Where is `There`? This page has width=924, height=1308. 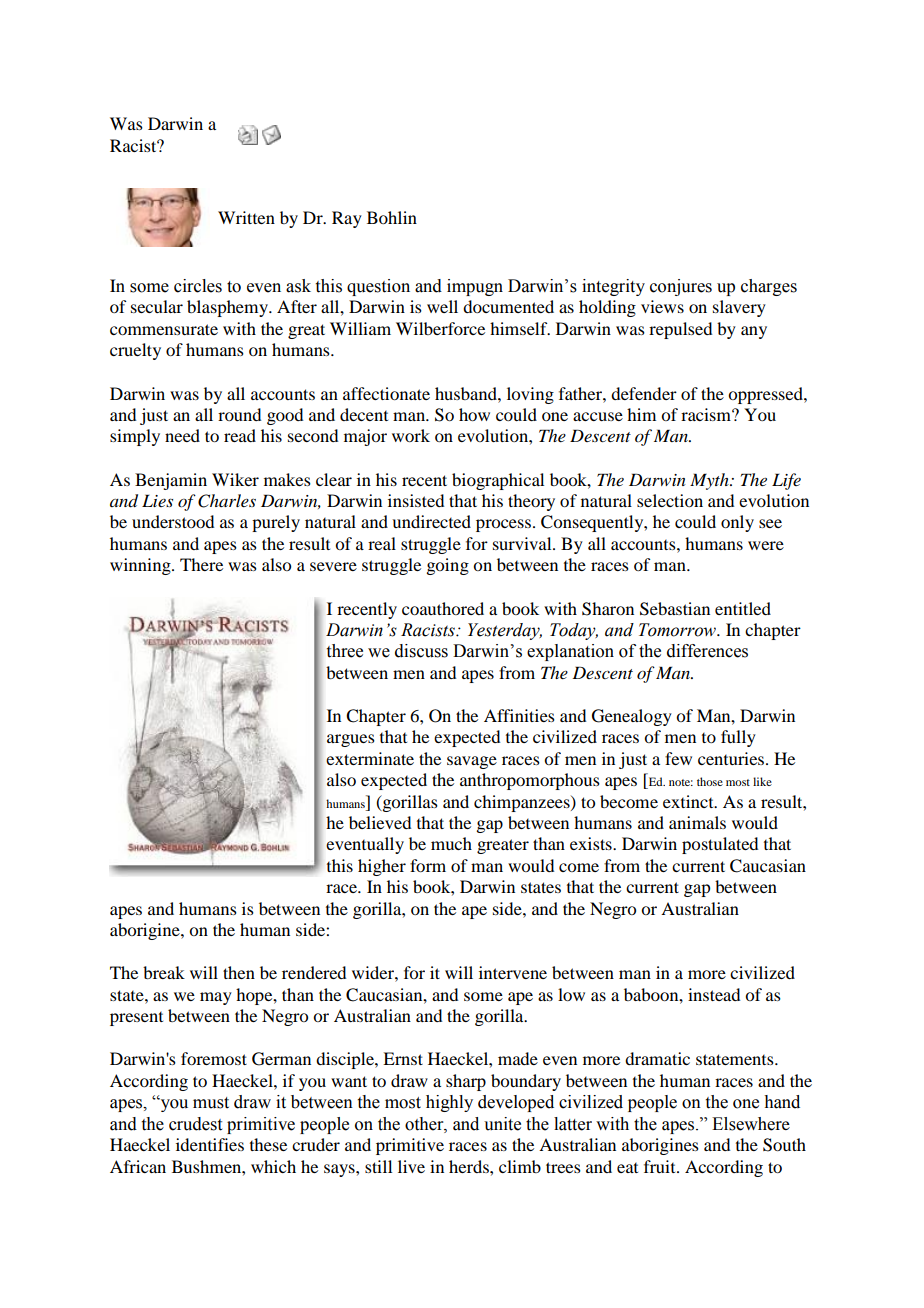
There is located at coordinates (201, 564).
